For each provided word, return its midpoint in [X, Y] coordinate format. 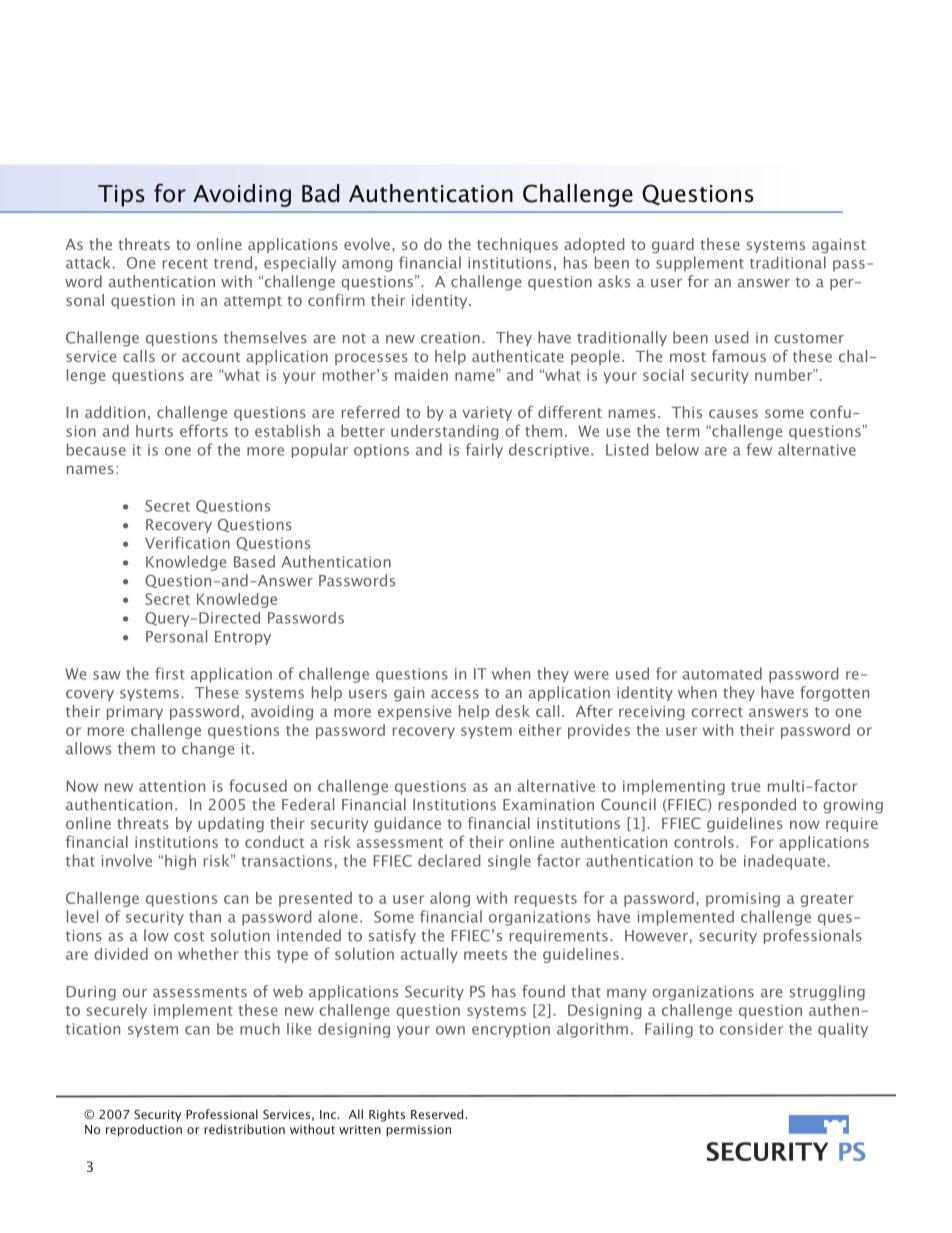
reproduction [144, 1130]
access [455, 694]
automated [722, 673]
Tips [121, 196]
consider [751, 1029]
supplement [700, 264]
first [170, 673]
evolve [367, 244]
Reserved [438, 1114]
